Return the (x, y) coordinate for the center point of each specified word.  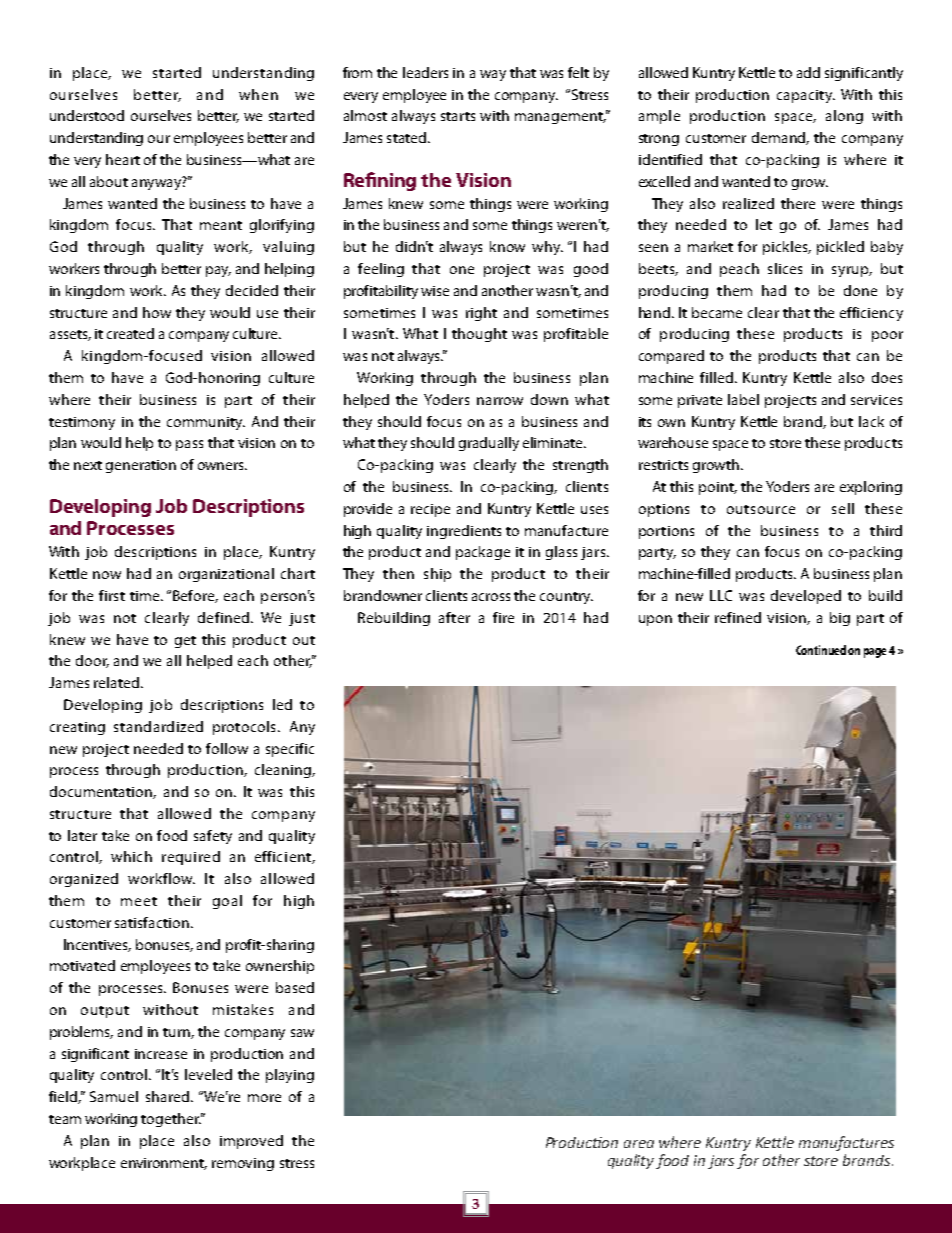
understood (87, 115)
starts (458, 116)
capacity (806, 96)
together (171, 1120)
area (639, 1144)
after (454, 617)
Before (195, 596)
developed (806, 597)
